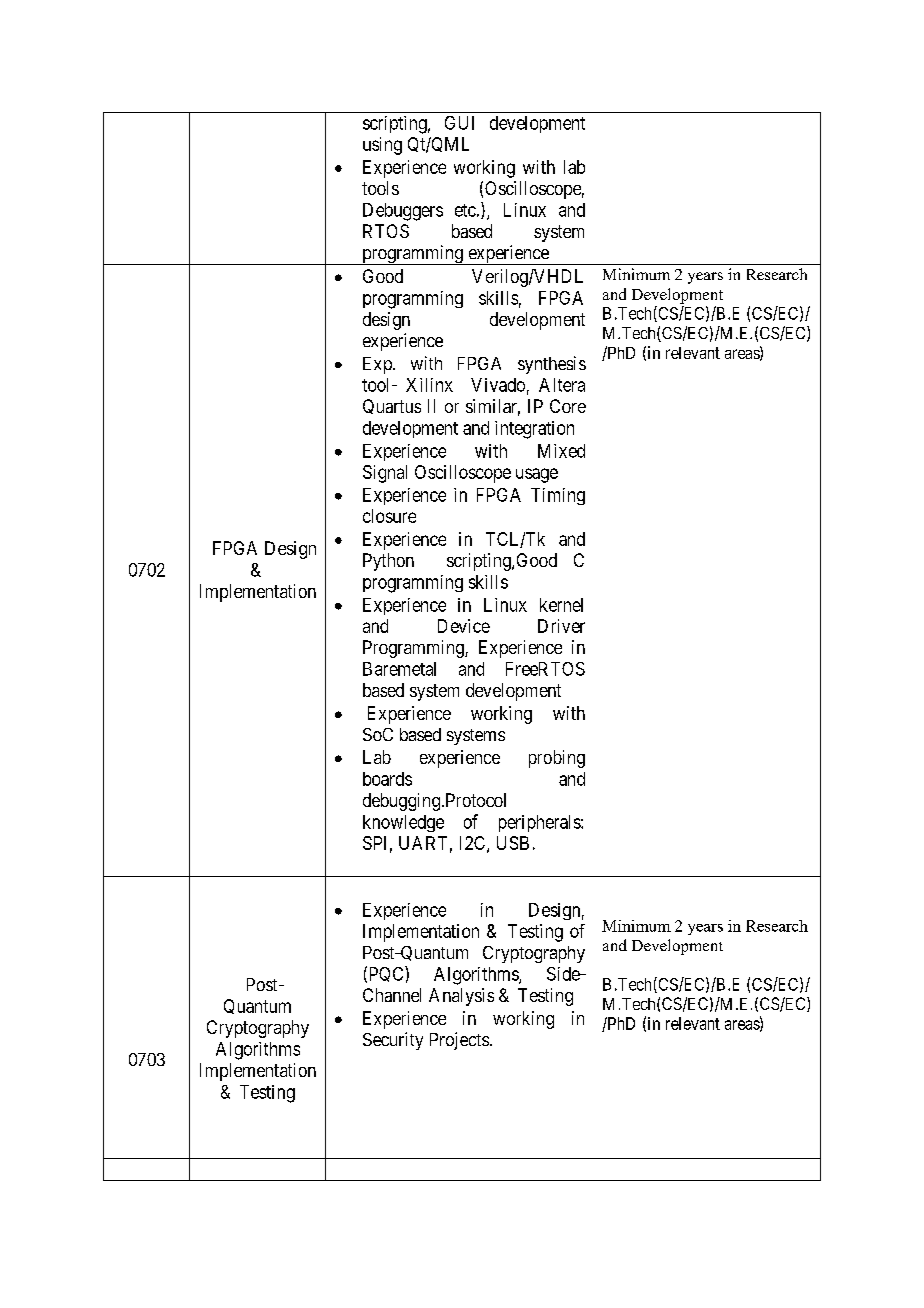 The height and width of the document is (1308, 924). What do you see at coordinates (561, 605) in the document?
I see `kernel` at bounding box center [561, 605].
